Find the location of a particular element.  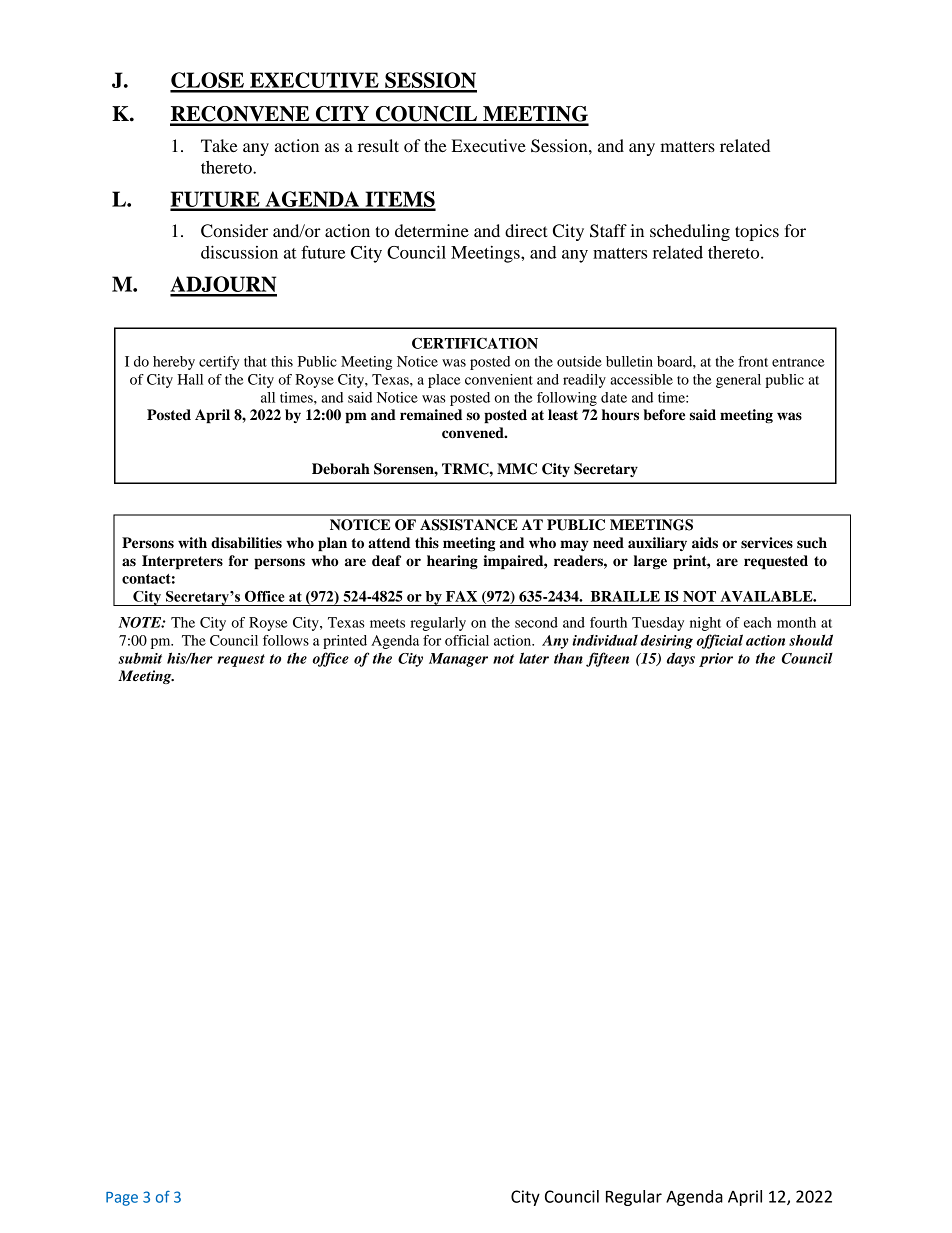

topics is located at coordinates (757, 232).
